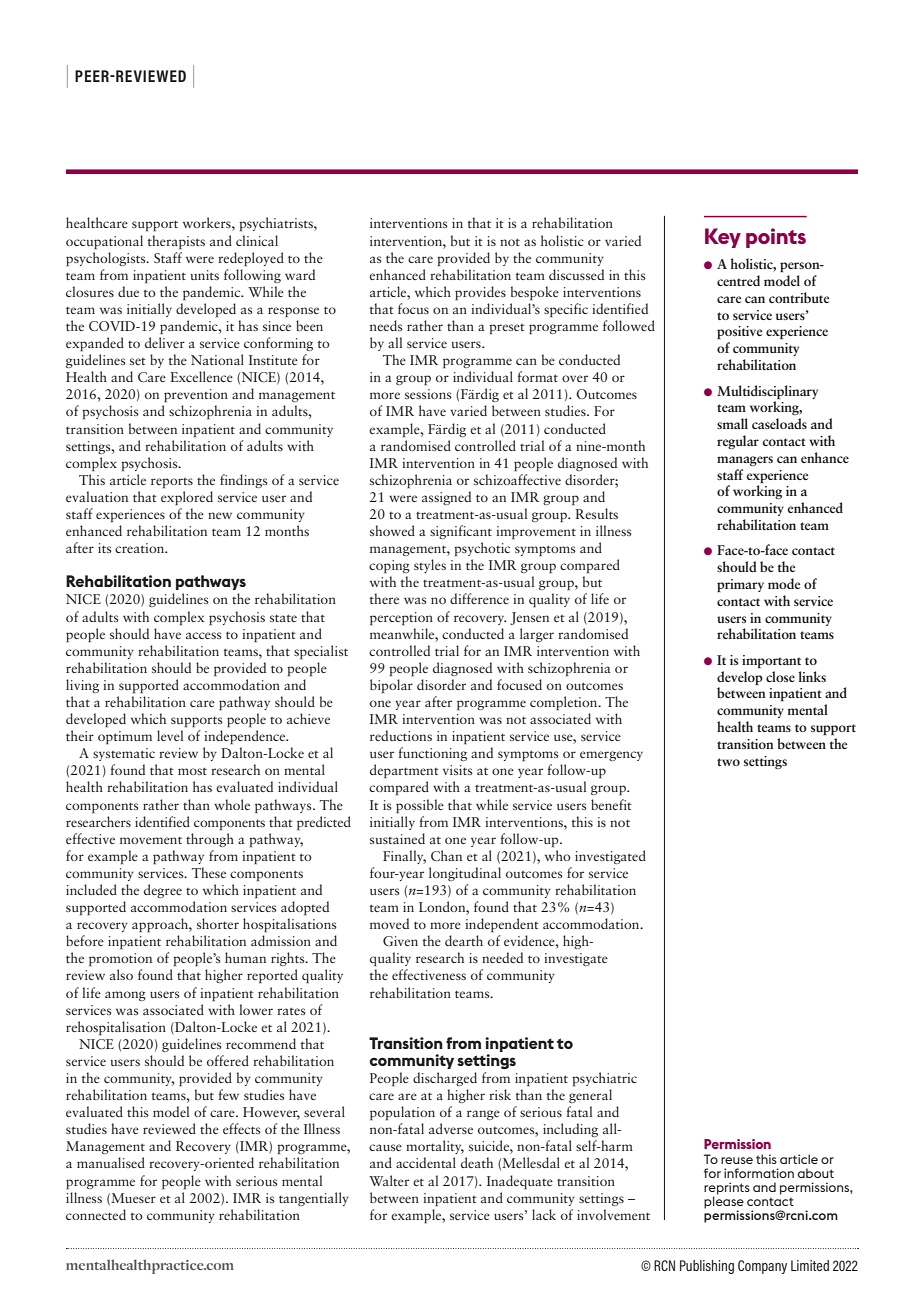 The height and width of the screenshot is (1308, 924). I want to click on level, so click(170, 735).
